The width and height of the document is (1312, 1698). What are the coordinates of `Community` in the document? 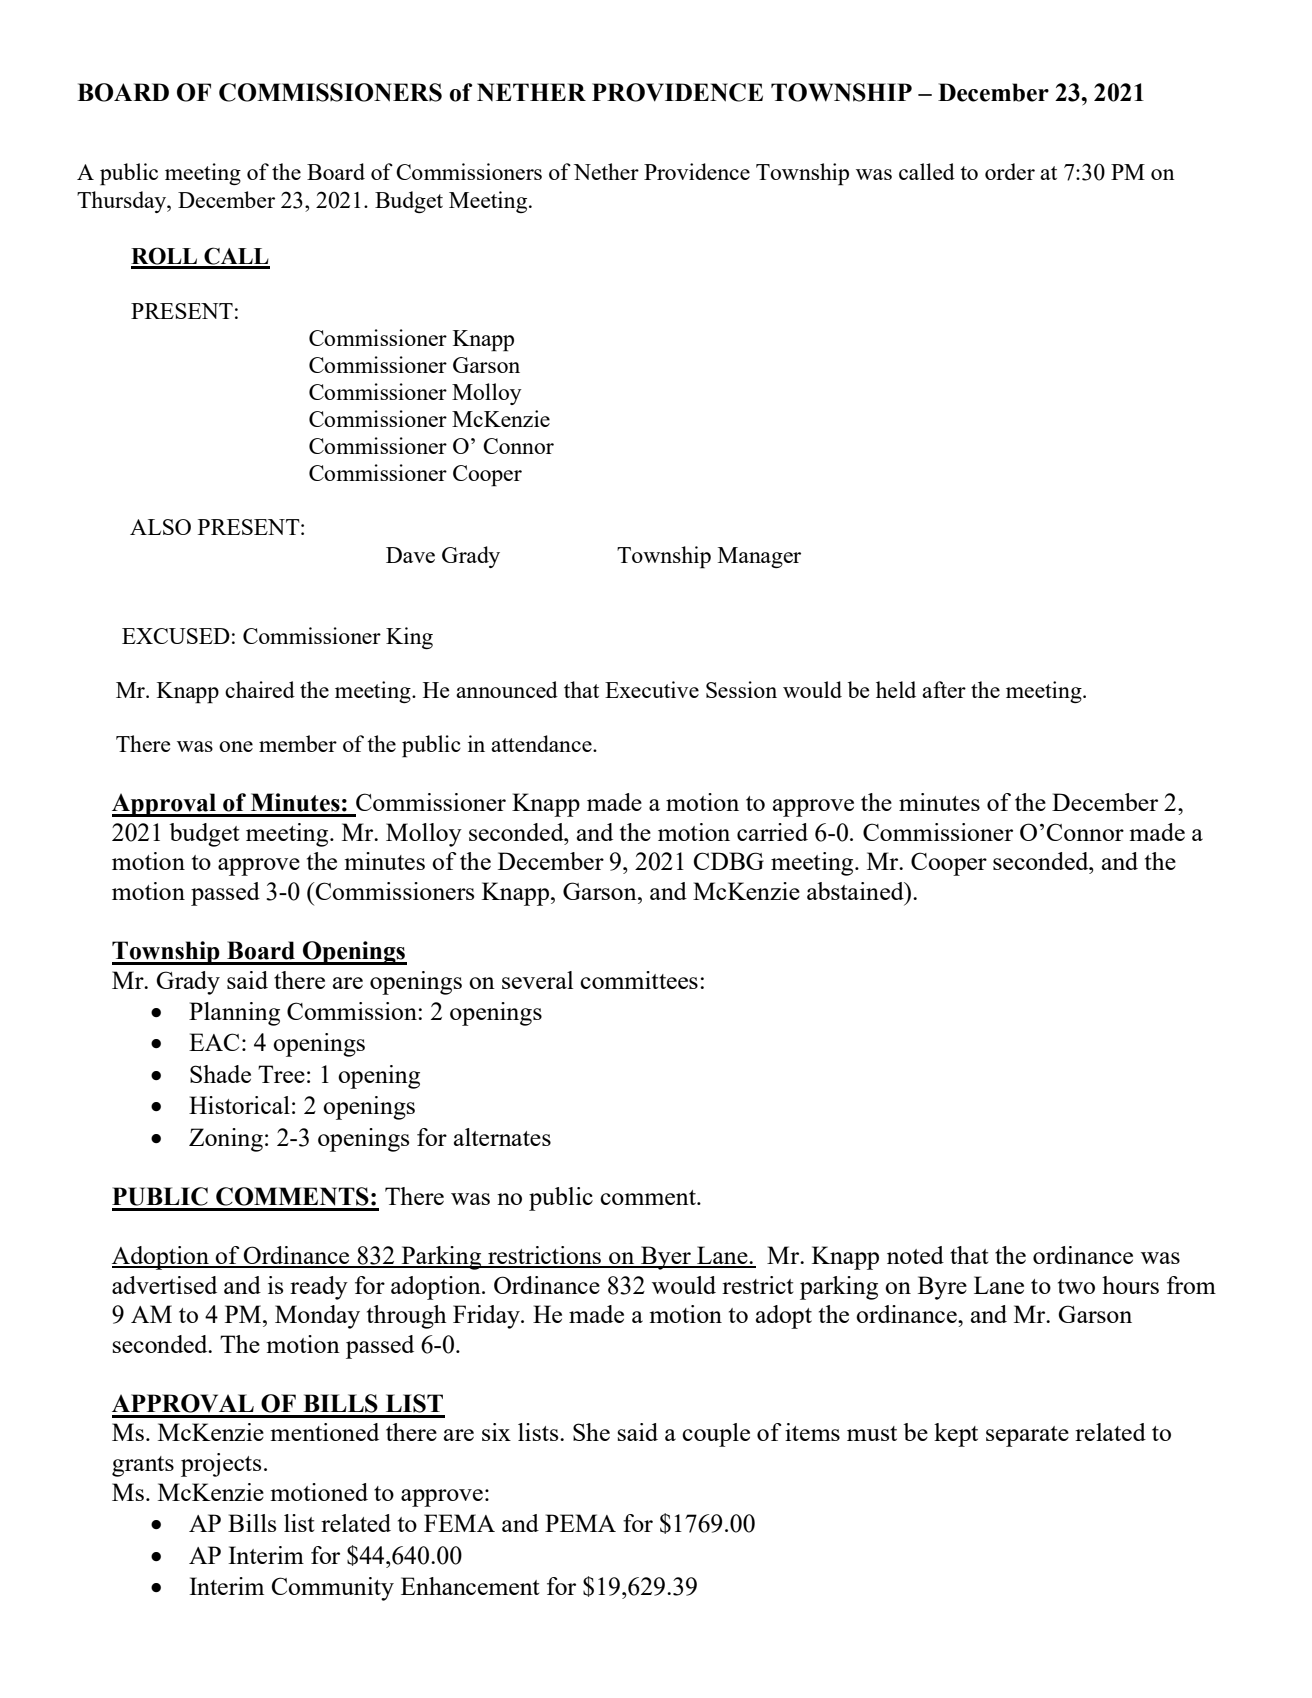 It's located at (333, 1589).
